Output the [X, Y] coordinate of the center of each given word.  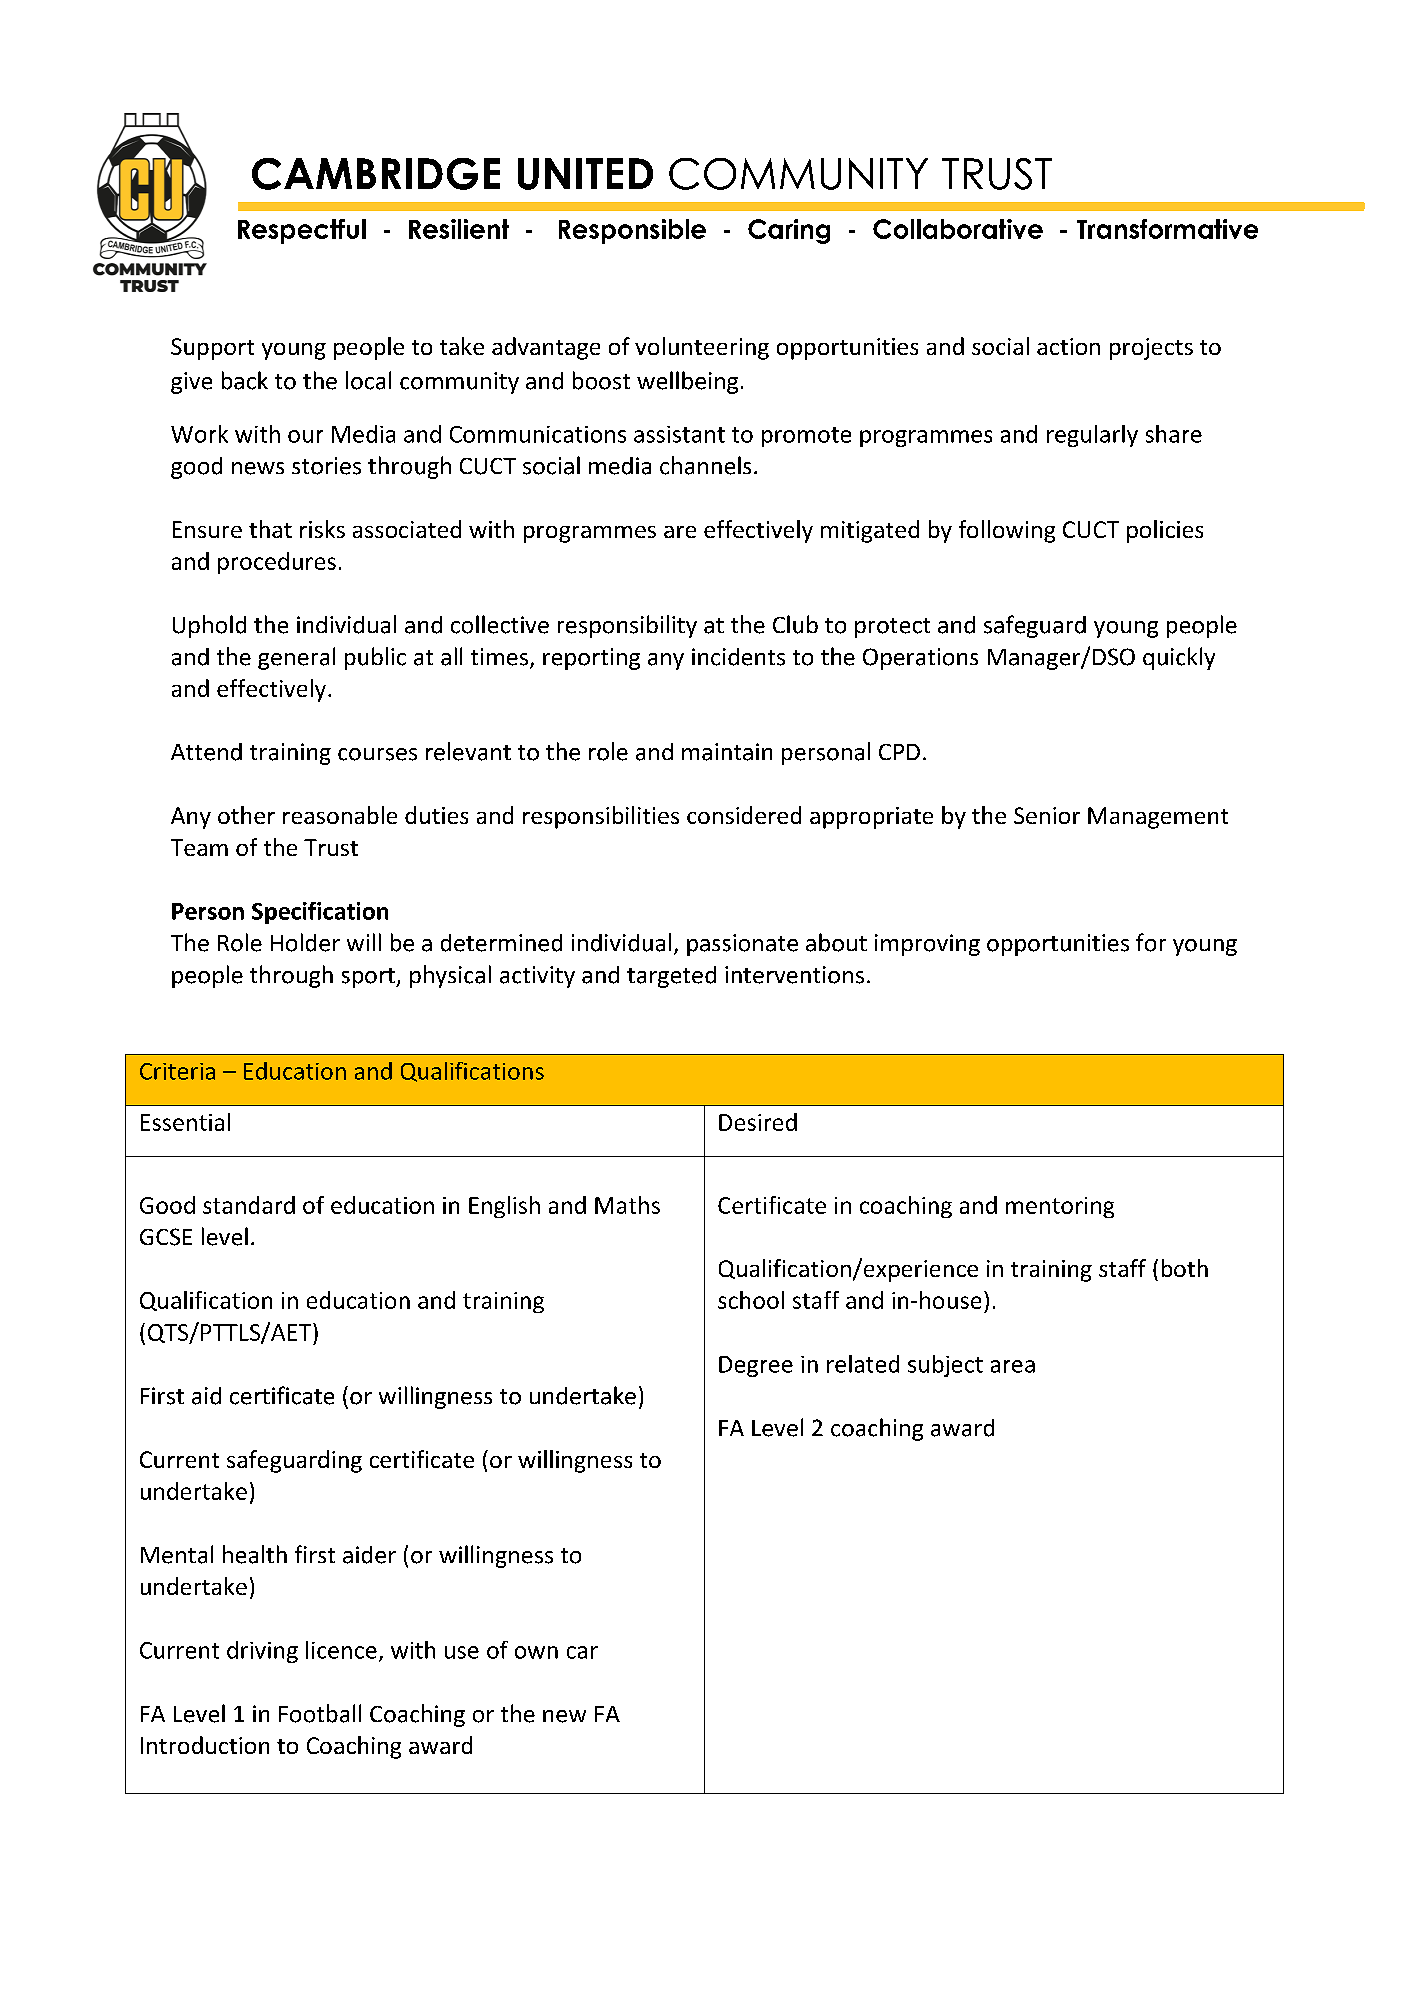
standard [249, 1205]
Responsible [632, 231]
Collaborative [958, 229]
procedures [277, 563]
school [751, 1300]
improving [927, 945]
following [1007, 531]
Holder [305, 942]
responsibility [627, 626]
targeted [671, 977]
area [1013, 1366]
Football [320, 1713]
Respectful [302, 231]
